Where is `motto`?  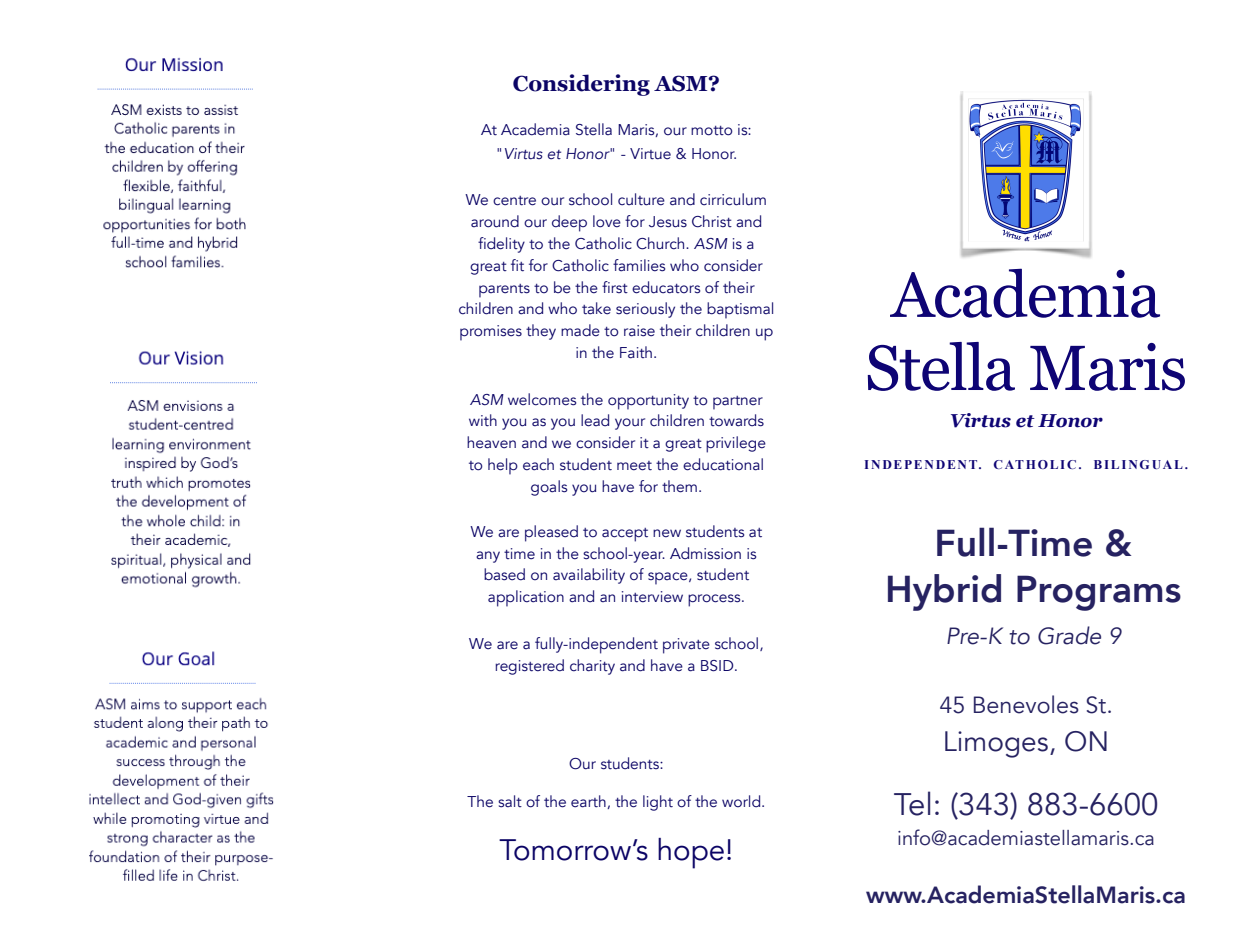
motto is located at coordinates (712, 131).
